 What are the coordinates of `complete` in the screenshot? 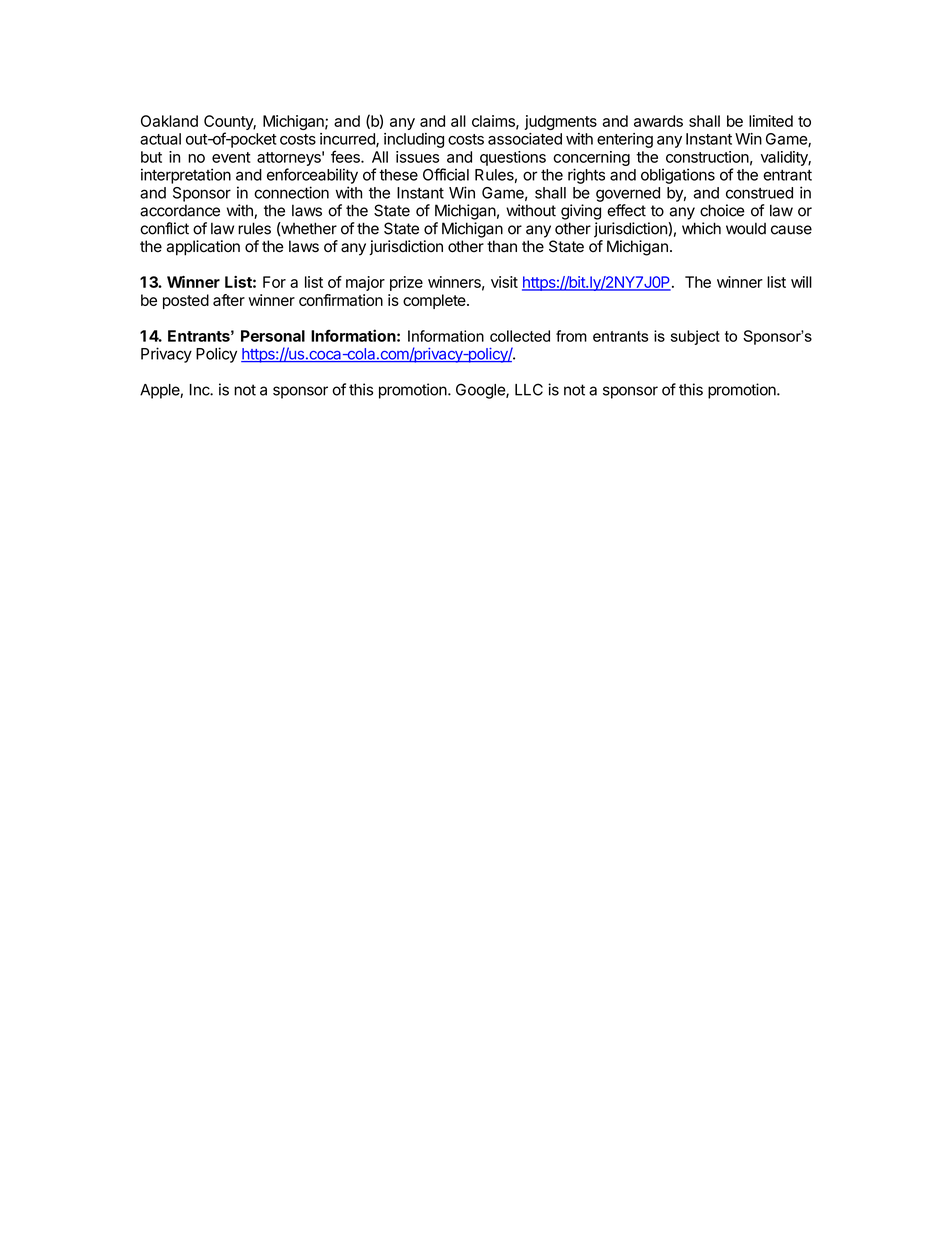 It's located at (435, 301).
